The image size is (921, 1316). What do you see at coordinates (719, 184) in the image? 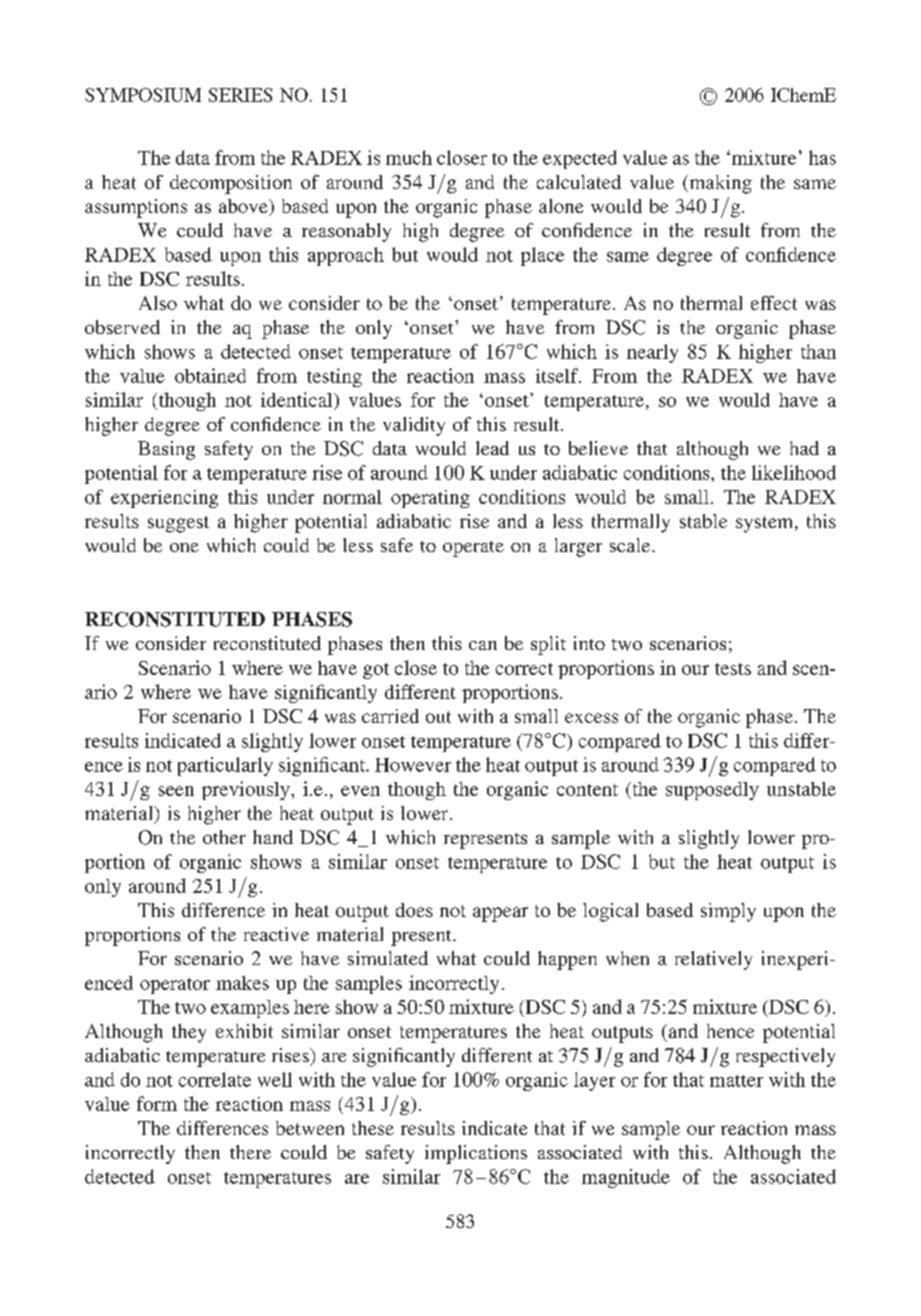
I see `making` at bounding box center [719, 184].
